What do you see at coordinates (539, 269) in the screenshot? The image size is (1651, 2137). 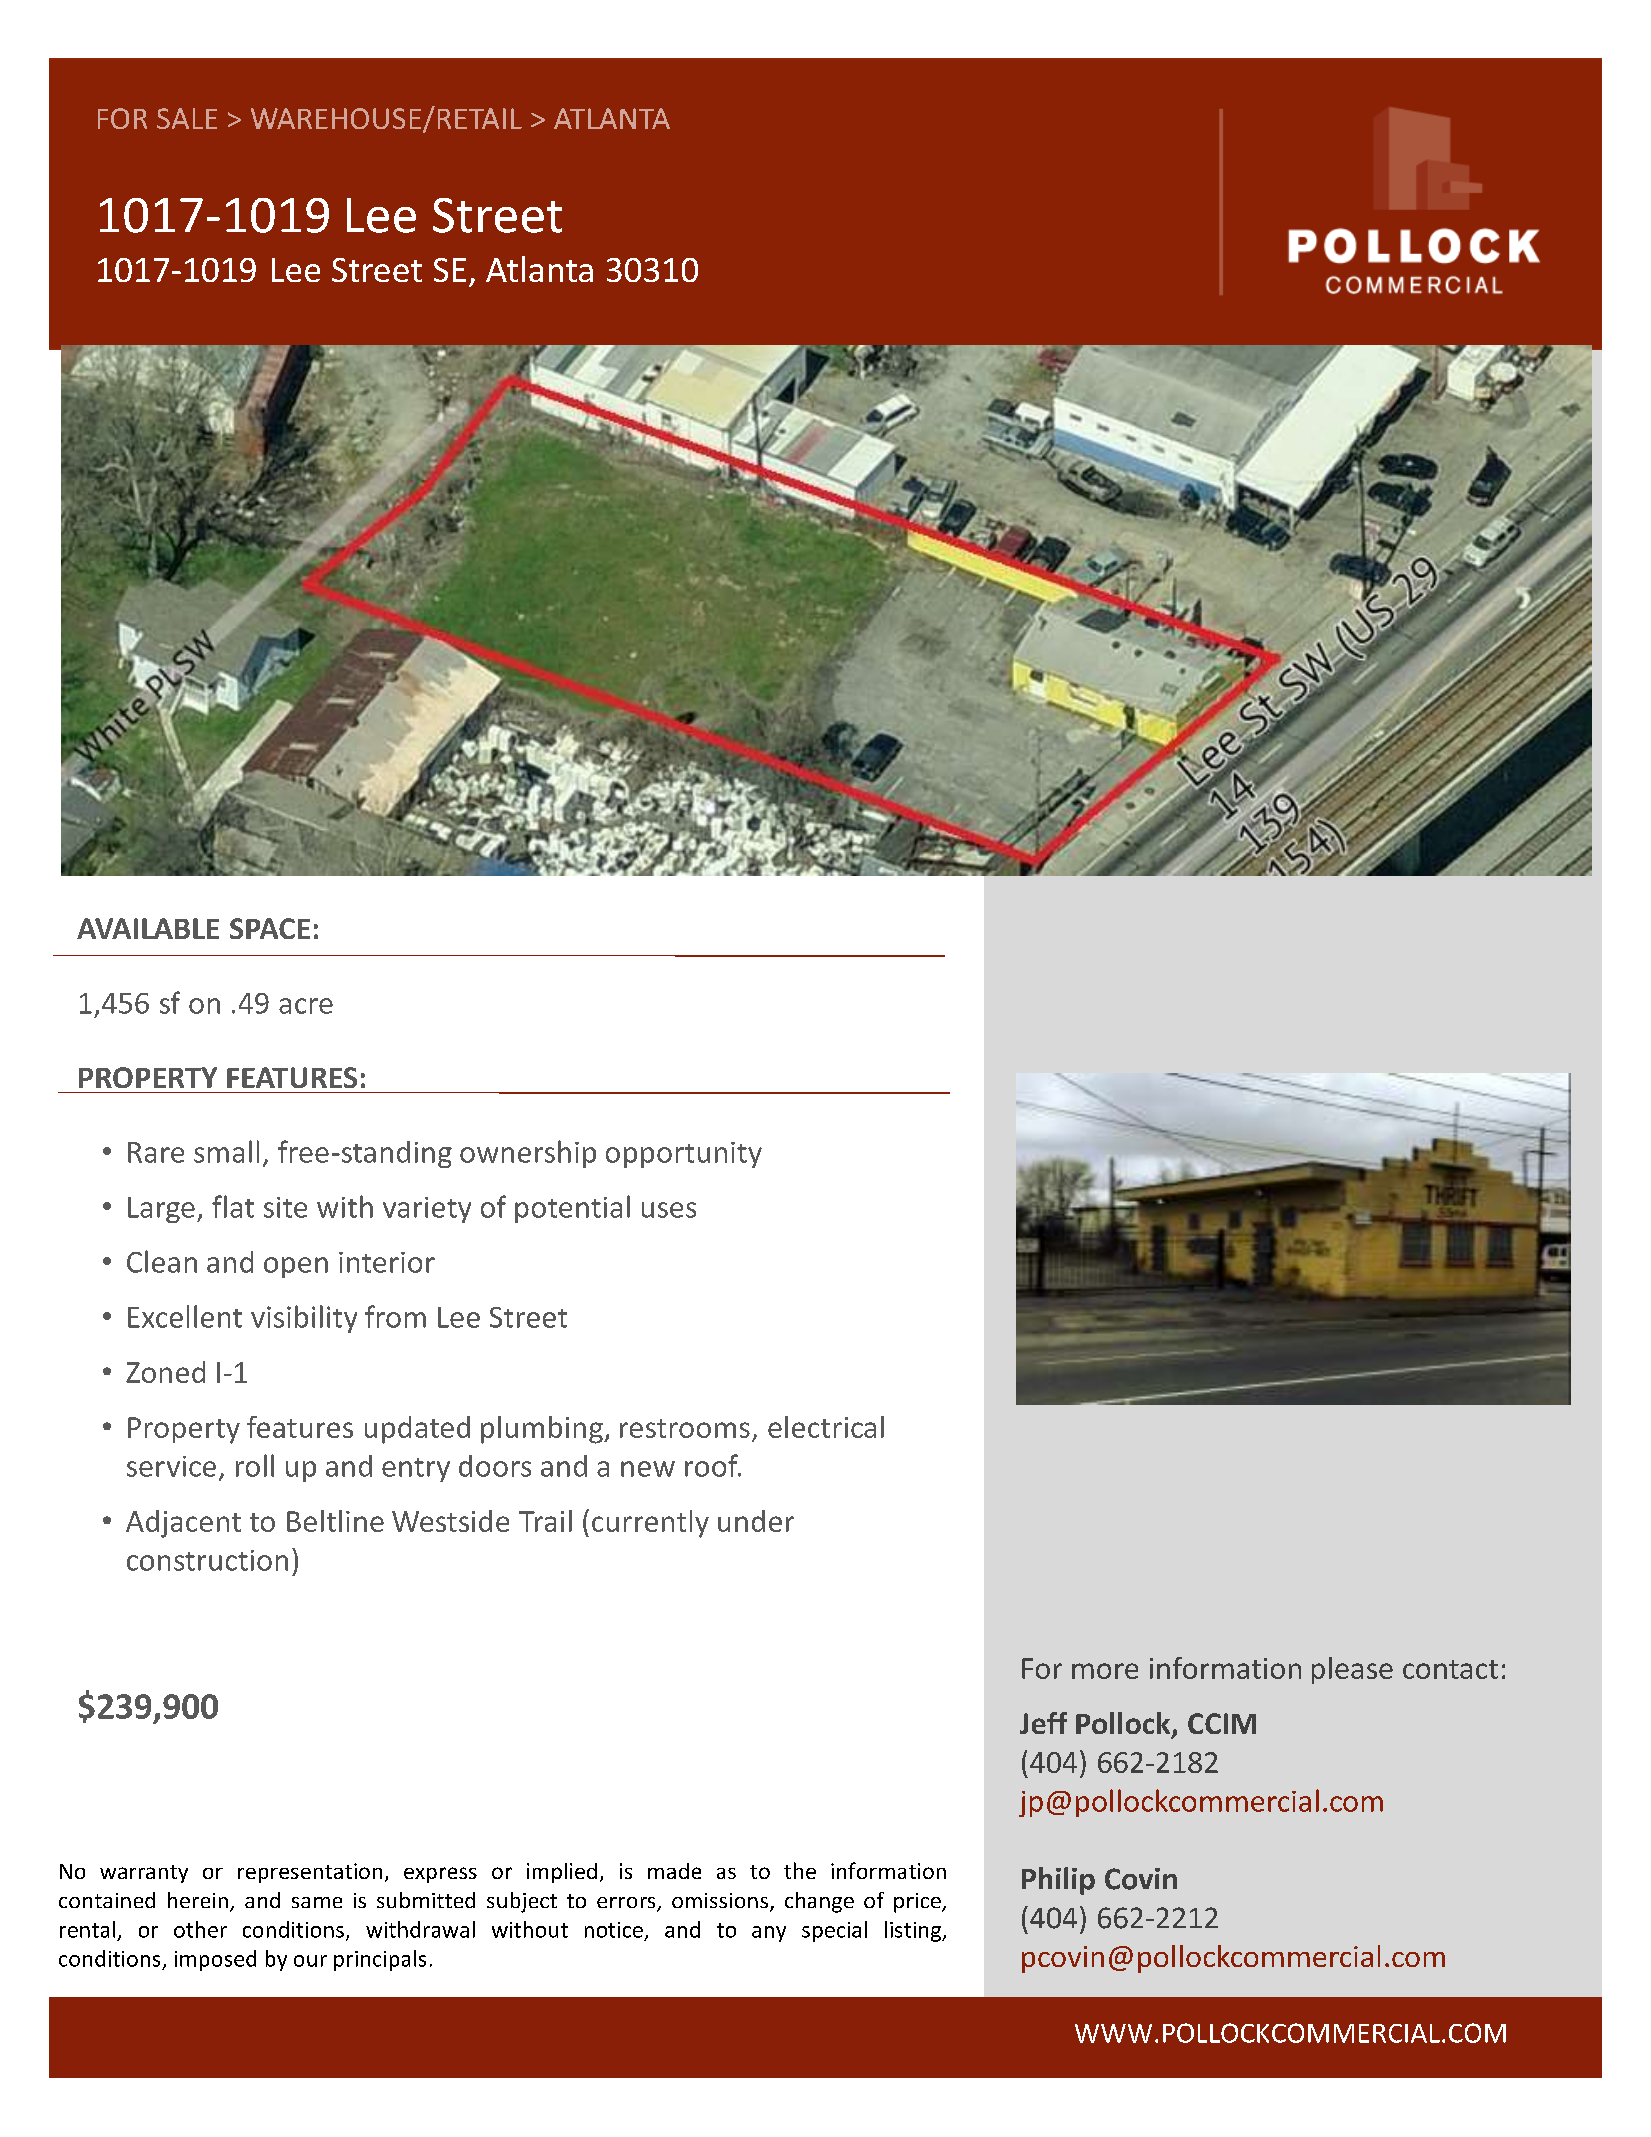 I see `Atlanta` at bounding box center [539, 269].
